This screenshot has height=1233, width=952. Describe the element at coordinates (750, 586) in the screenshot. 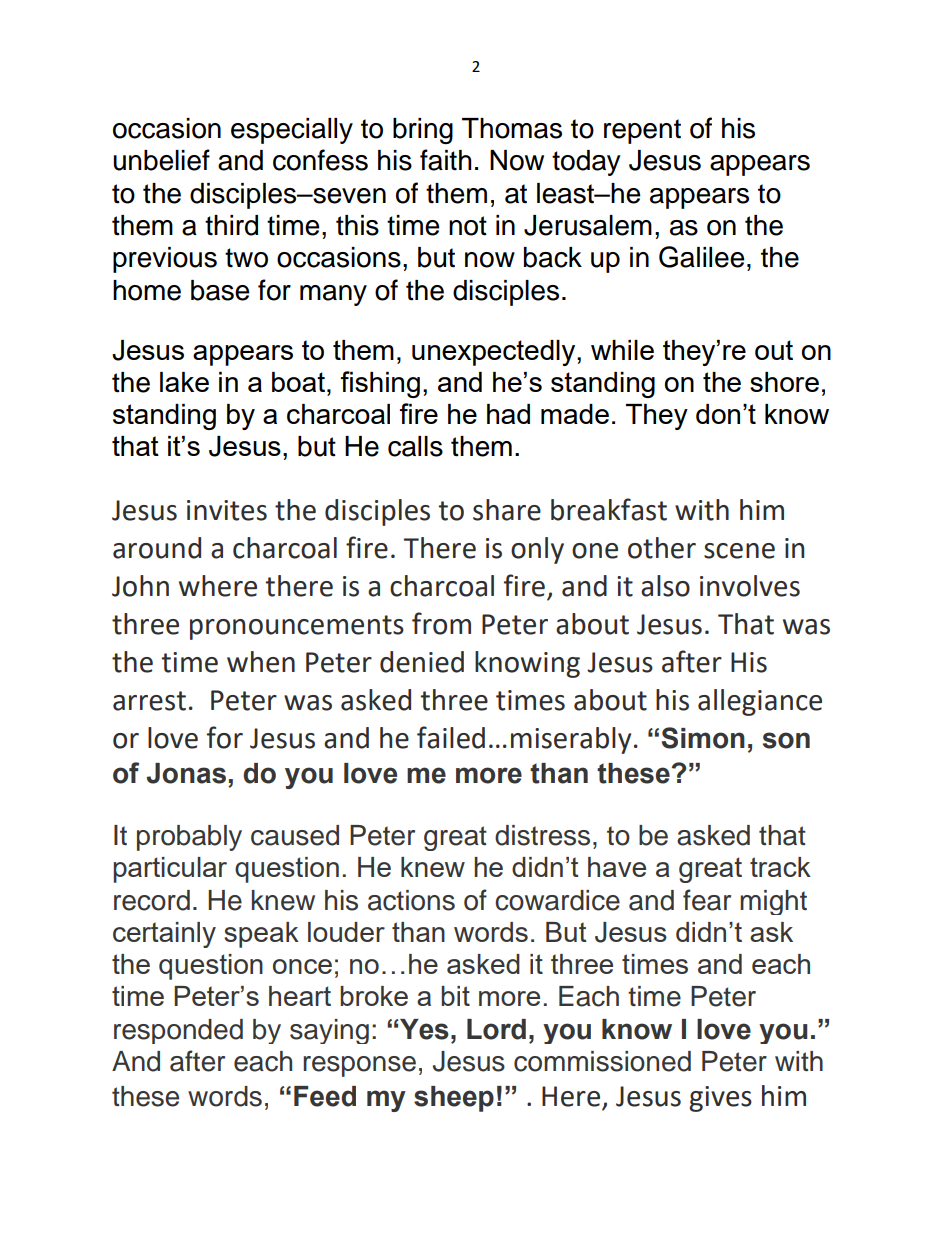

I see `involves` at that location.
